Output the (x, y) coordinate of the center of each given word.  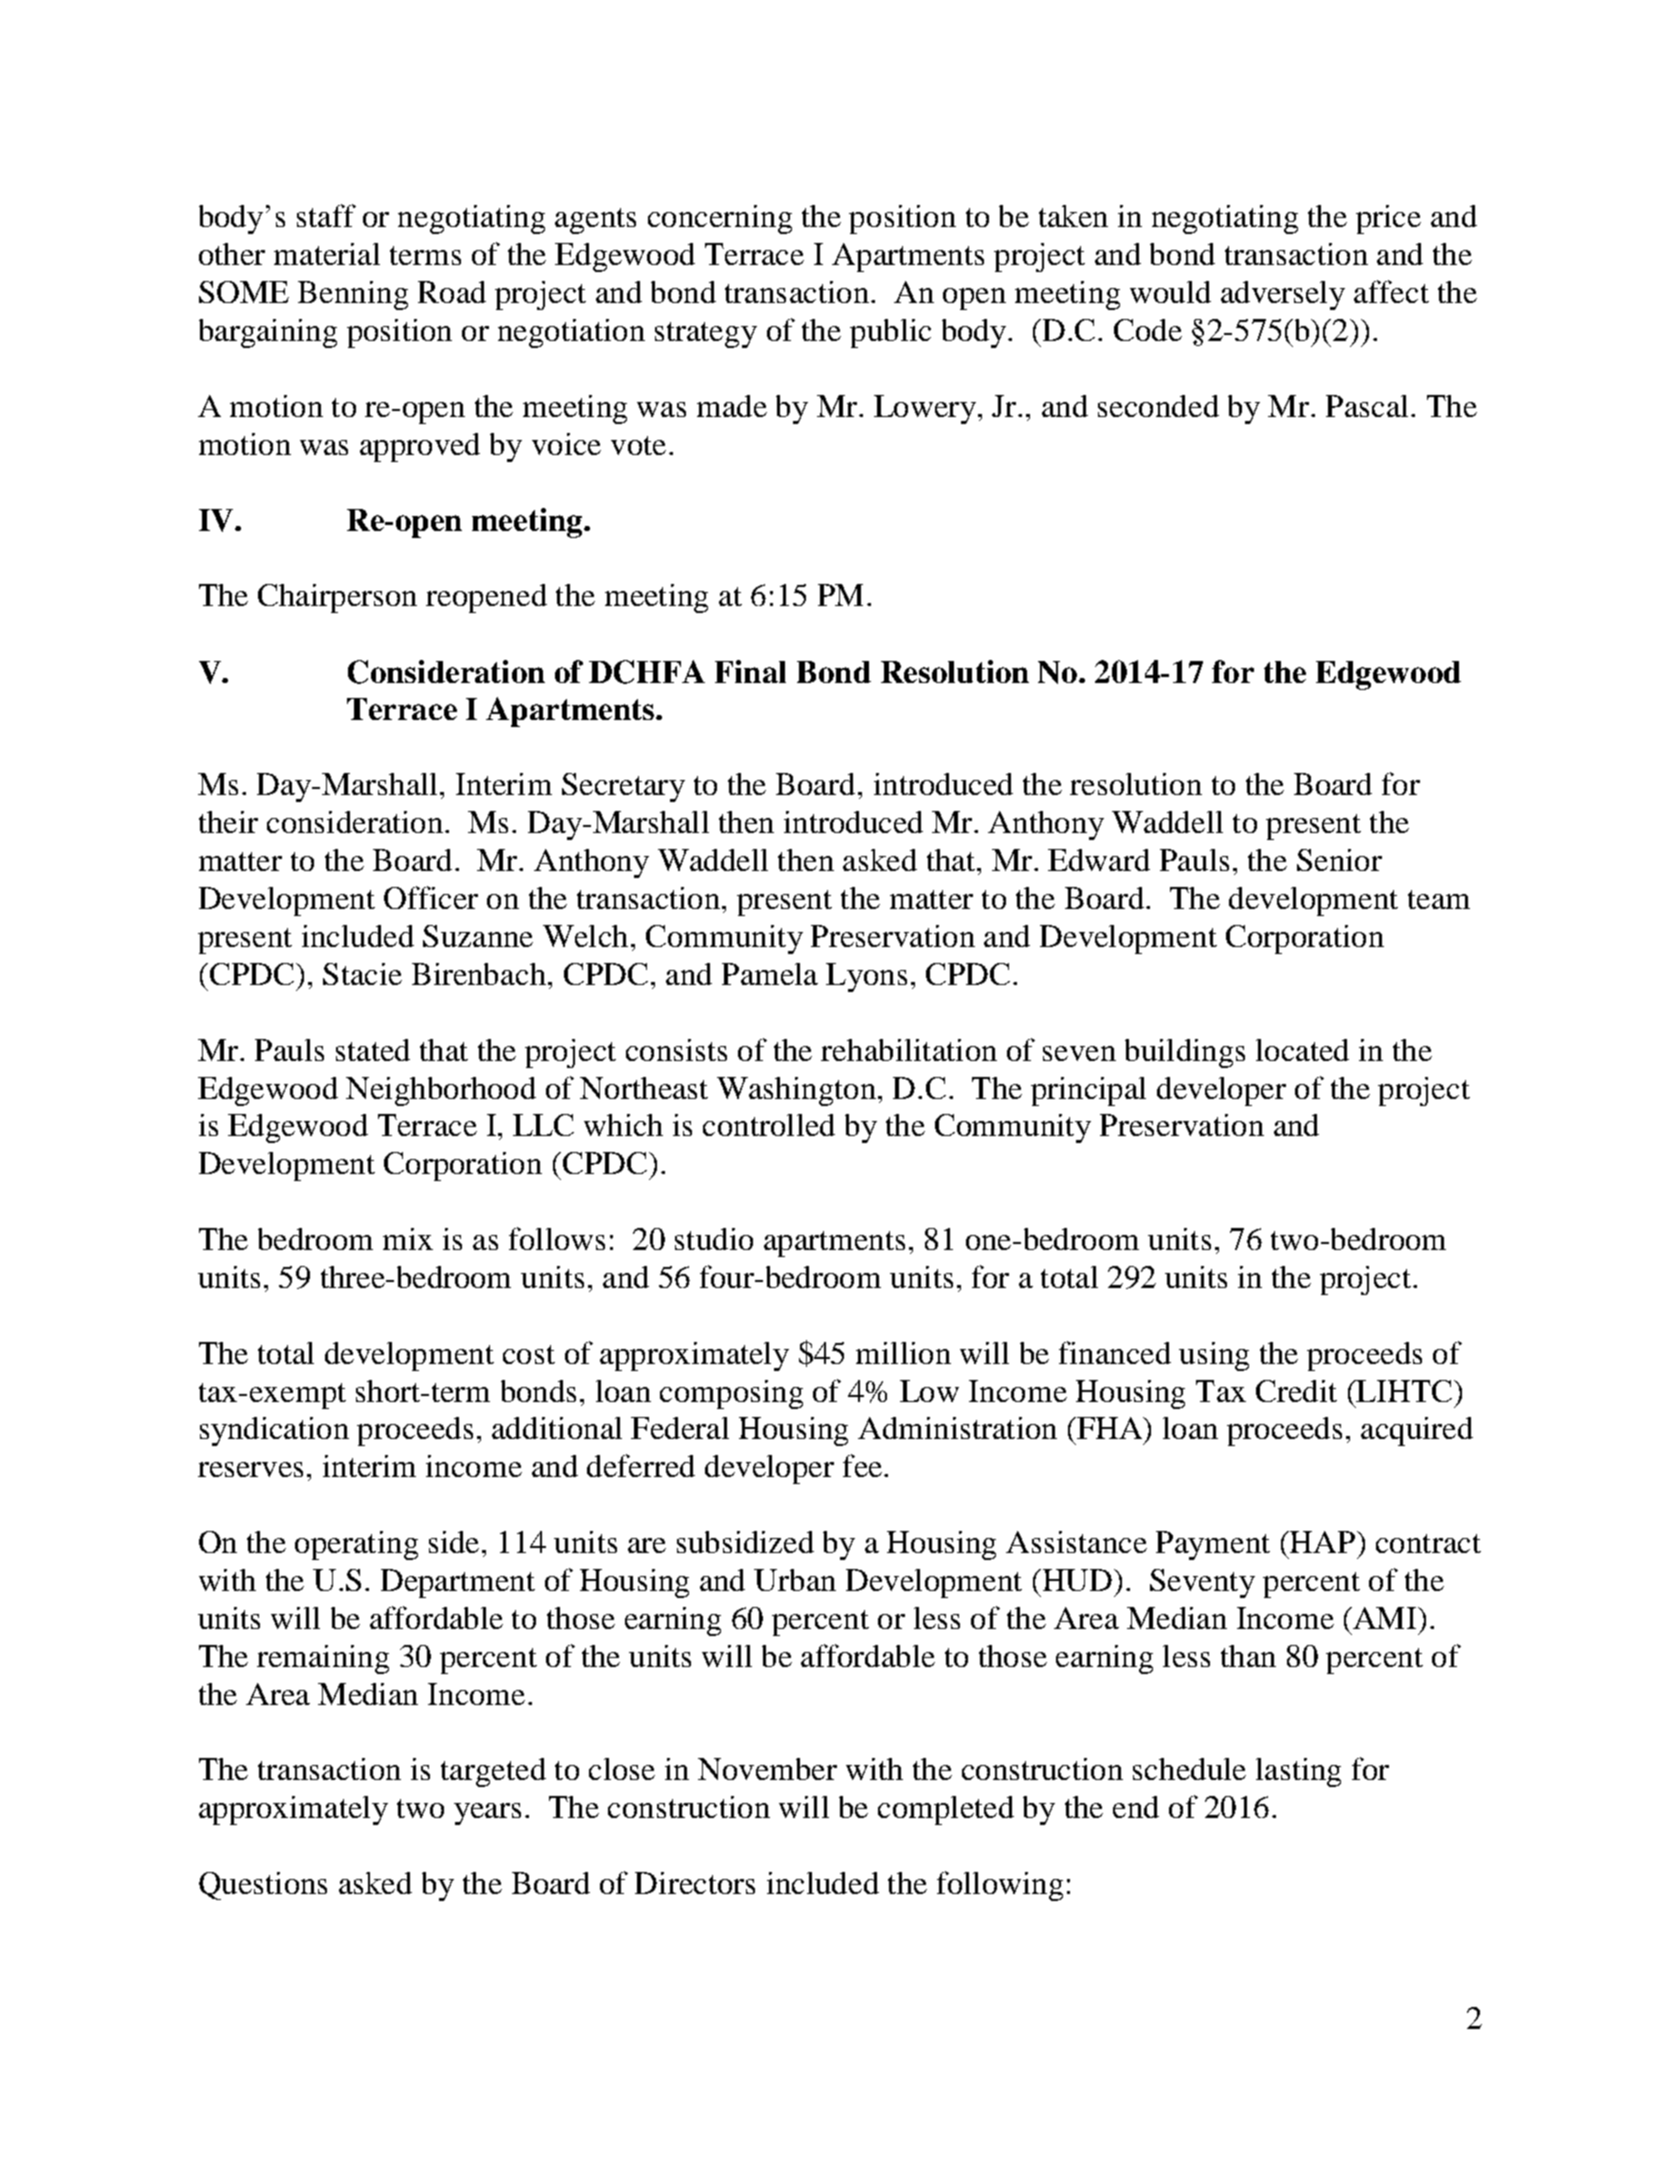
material (327, 254)
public (890, 333)
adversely (1283, 295)
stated (373, 1050)
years (487, 1814)
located (1302, 1050)
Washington (796, 1091)
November (767, 1769)
